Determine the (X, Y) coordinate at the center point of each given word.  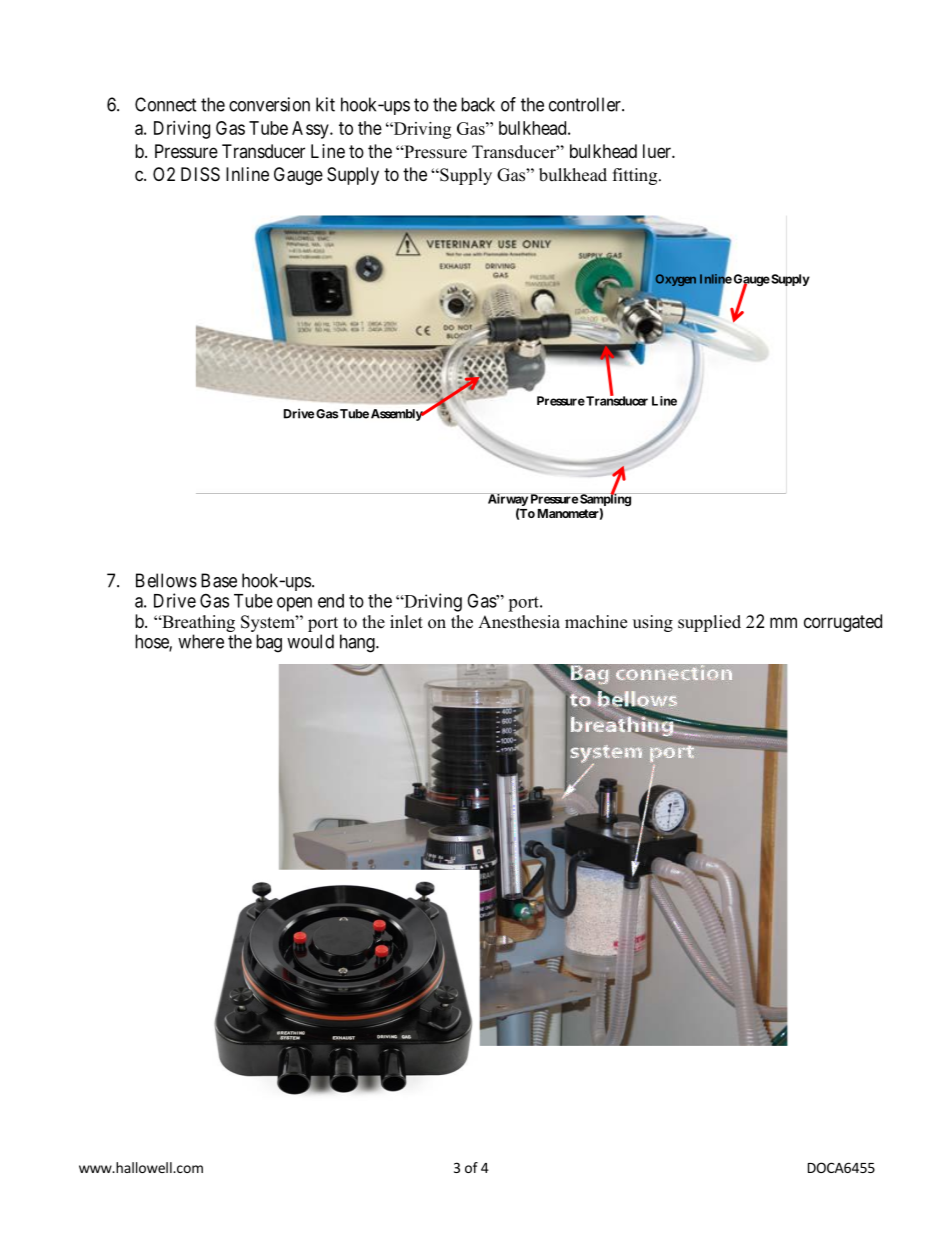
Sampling (605, 500)
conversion (269, 104)
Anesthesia (519, 622)
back (478, 104)
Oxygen (676, 280)
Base (219, 580)
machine (596, 622)
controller (586, 104)
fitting (636, 176)
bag (269, 643)
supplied (709, 623)
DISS (200, 174)
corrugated (843, 623)
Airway (507, 501)
